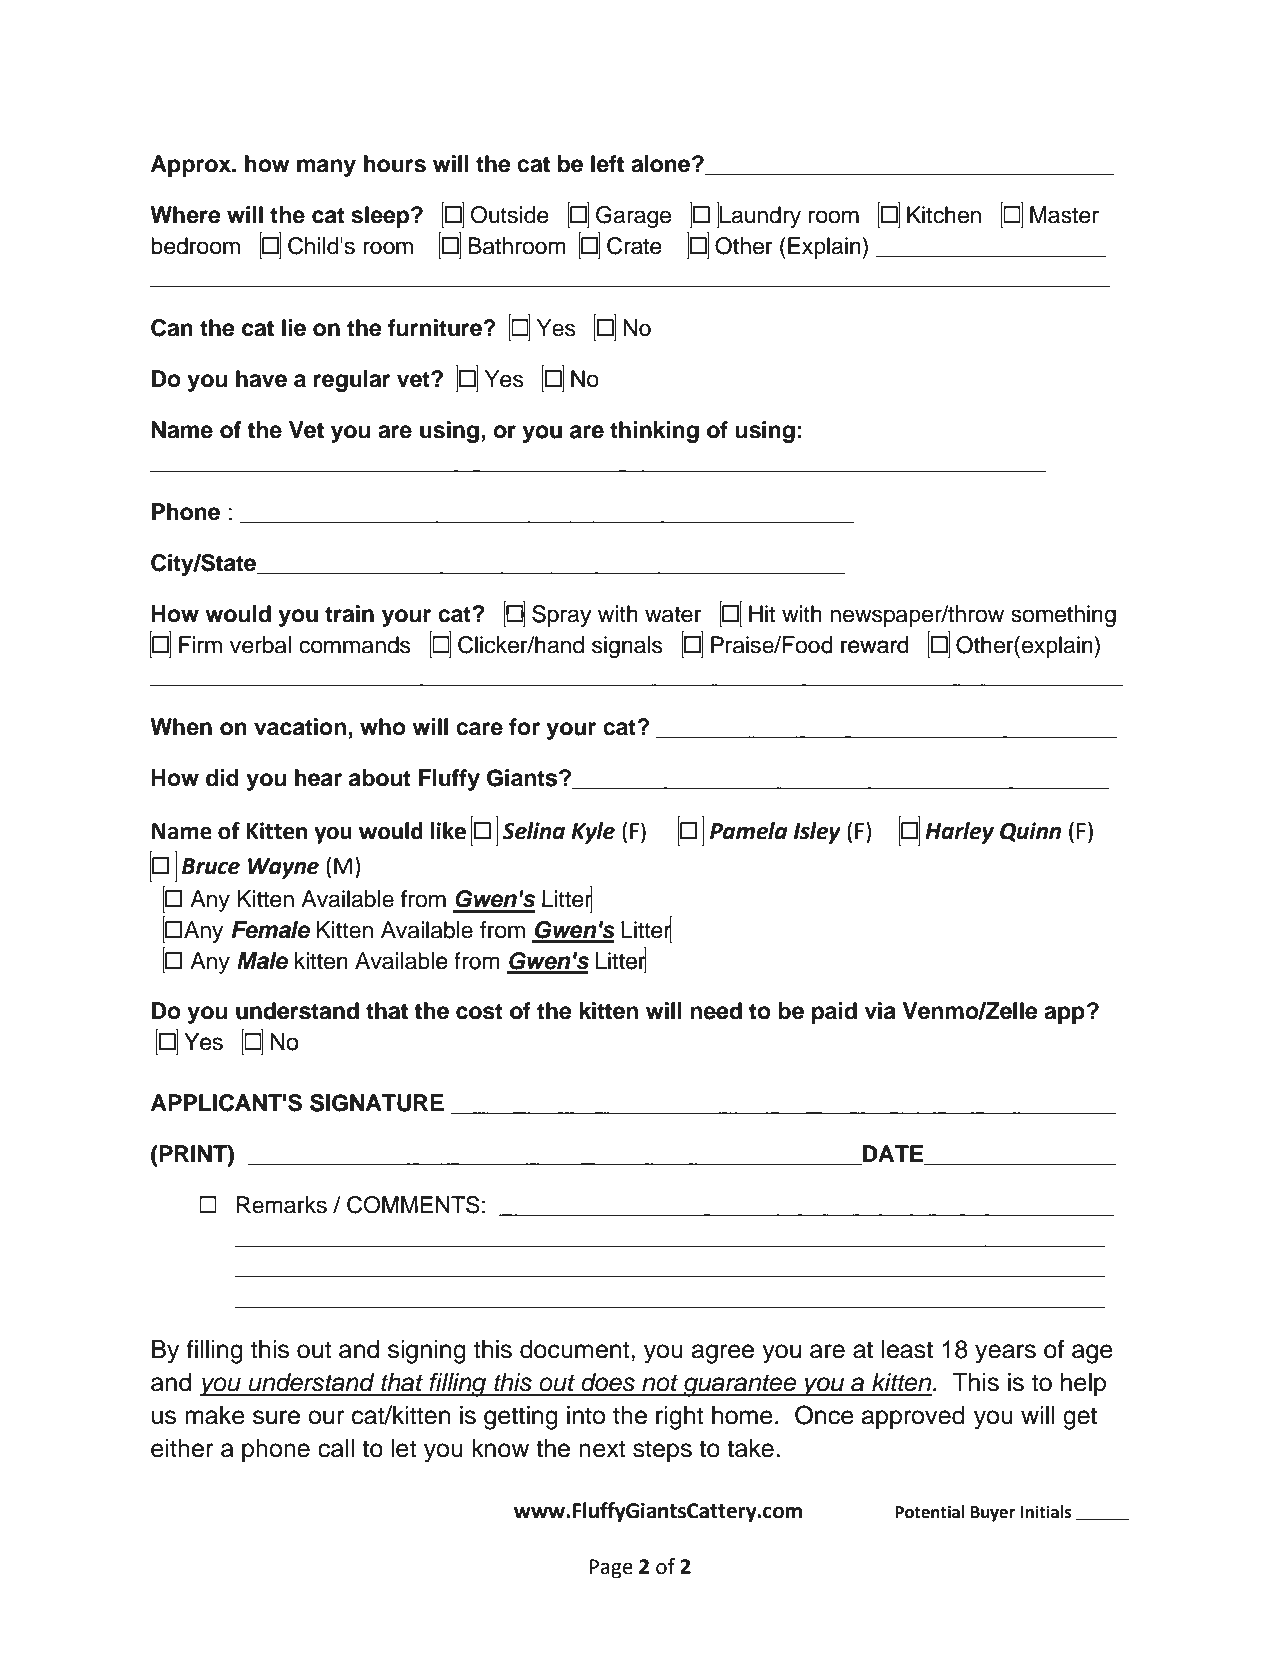 The image size is (1279, 1655). I want to click on Wayne, so click(283, 868).
